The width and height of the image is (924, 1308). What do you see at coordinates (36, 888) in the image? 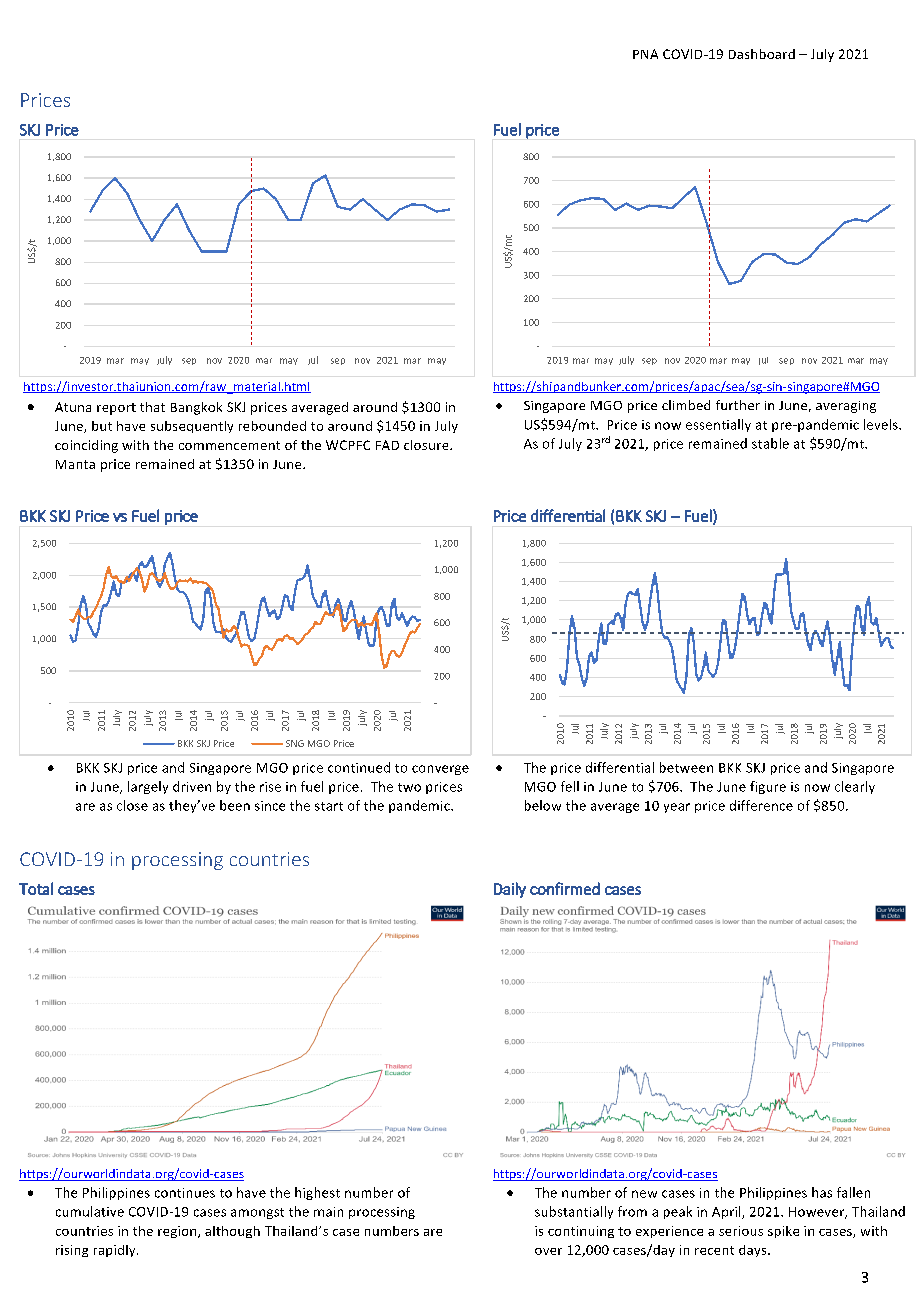
I see `Total` at bounding box center [36, 888].
